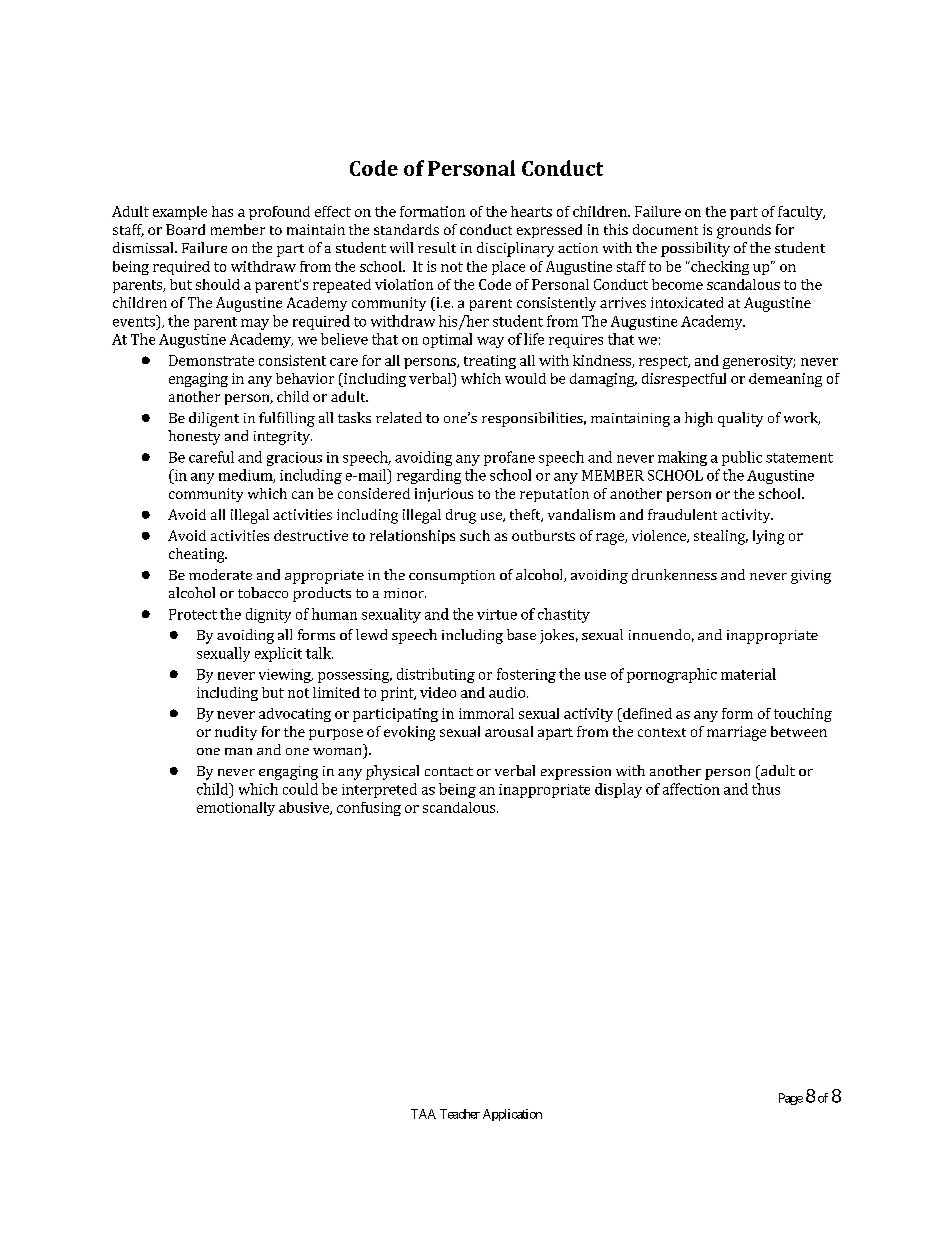  I want to click on emotionally, so click(236, 809).
